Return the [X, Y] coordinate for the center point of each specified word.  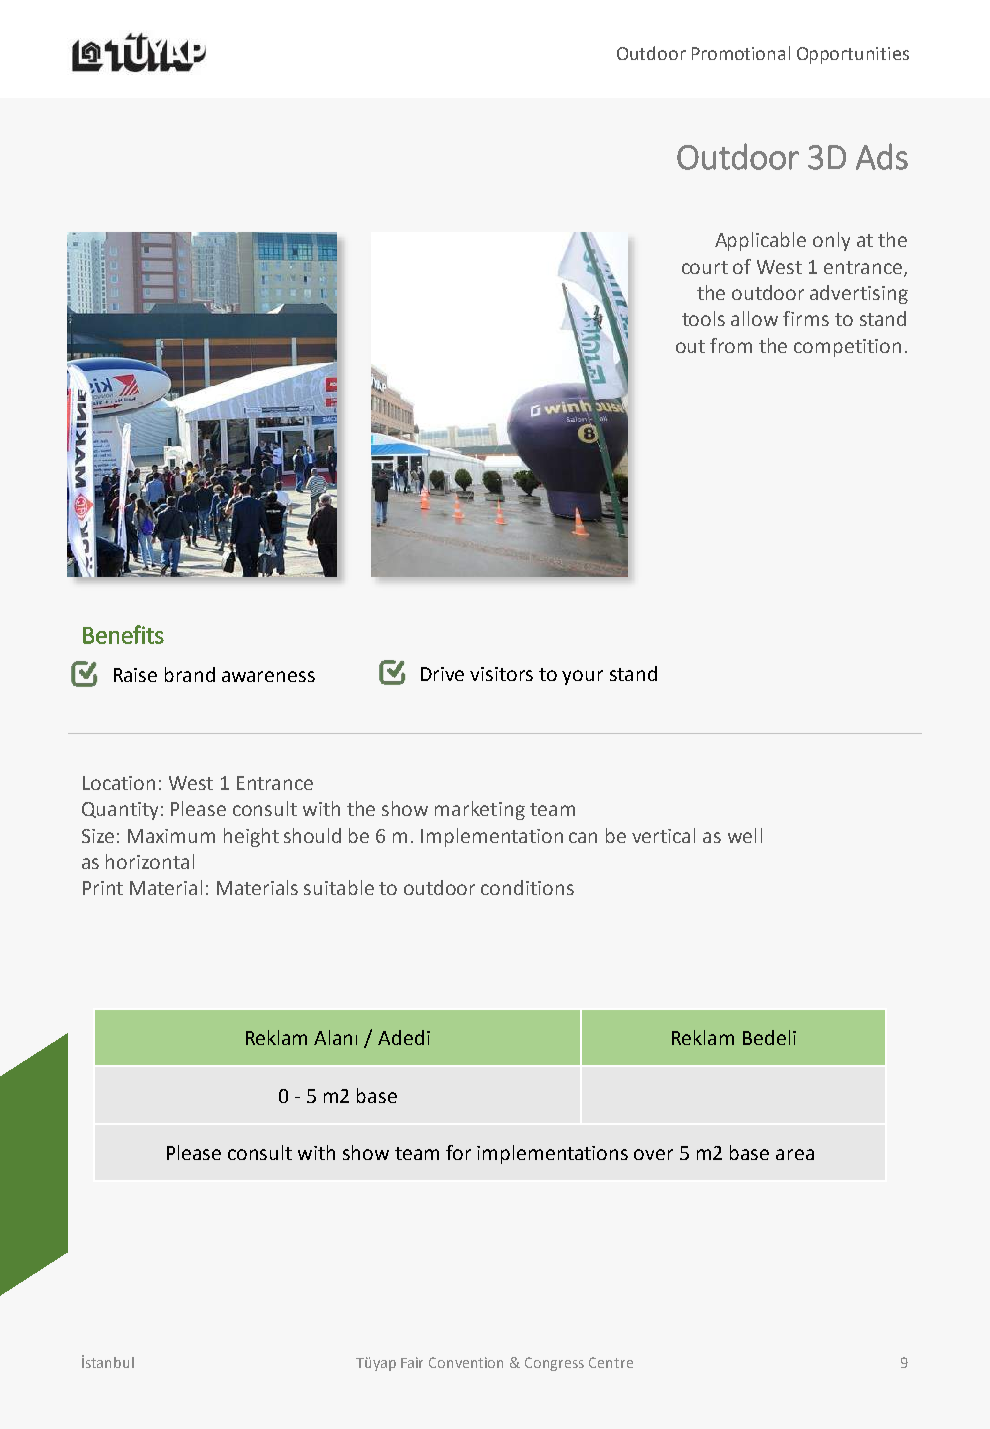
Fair [412, 1362]
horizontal [150, 861]
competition [847, 348]
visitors [501, 674]
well [745, 835]
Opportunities [853, 55]
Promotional [741, 53]
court [705, 267]
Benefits [123, 634]
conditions [527, 887]
